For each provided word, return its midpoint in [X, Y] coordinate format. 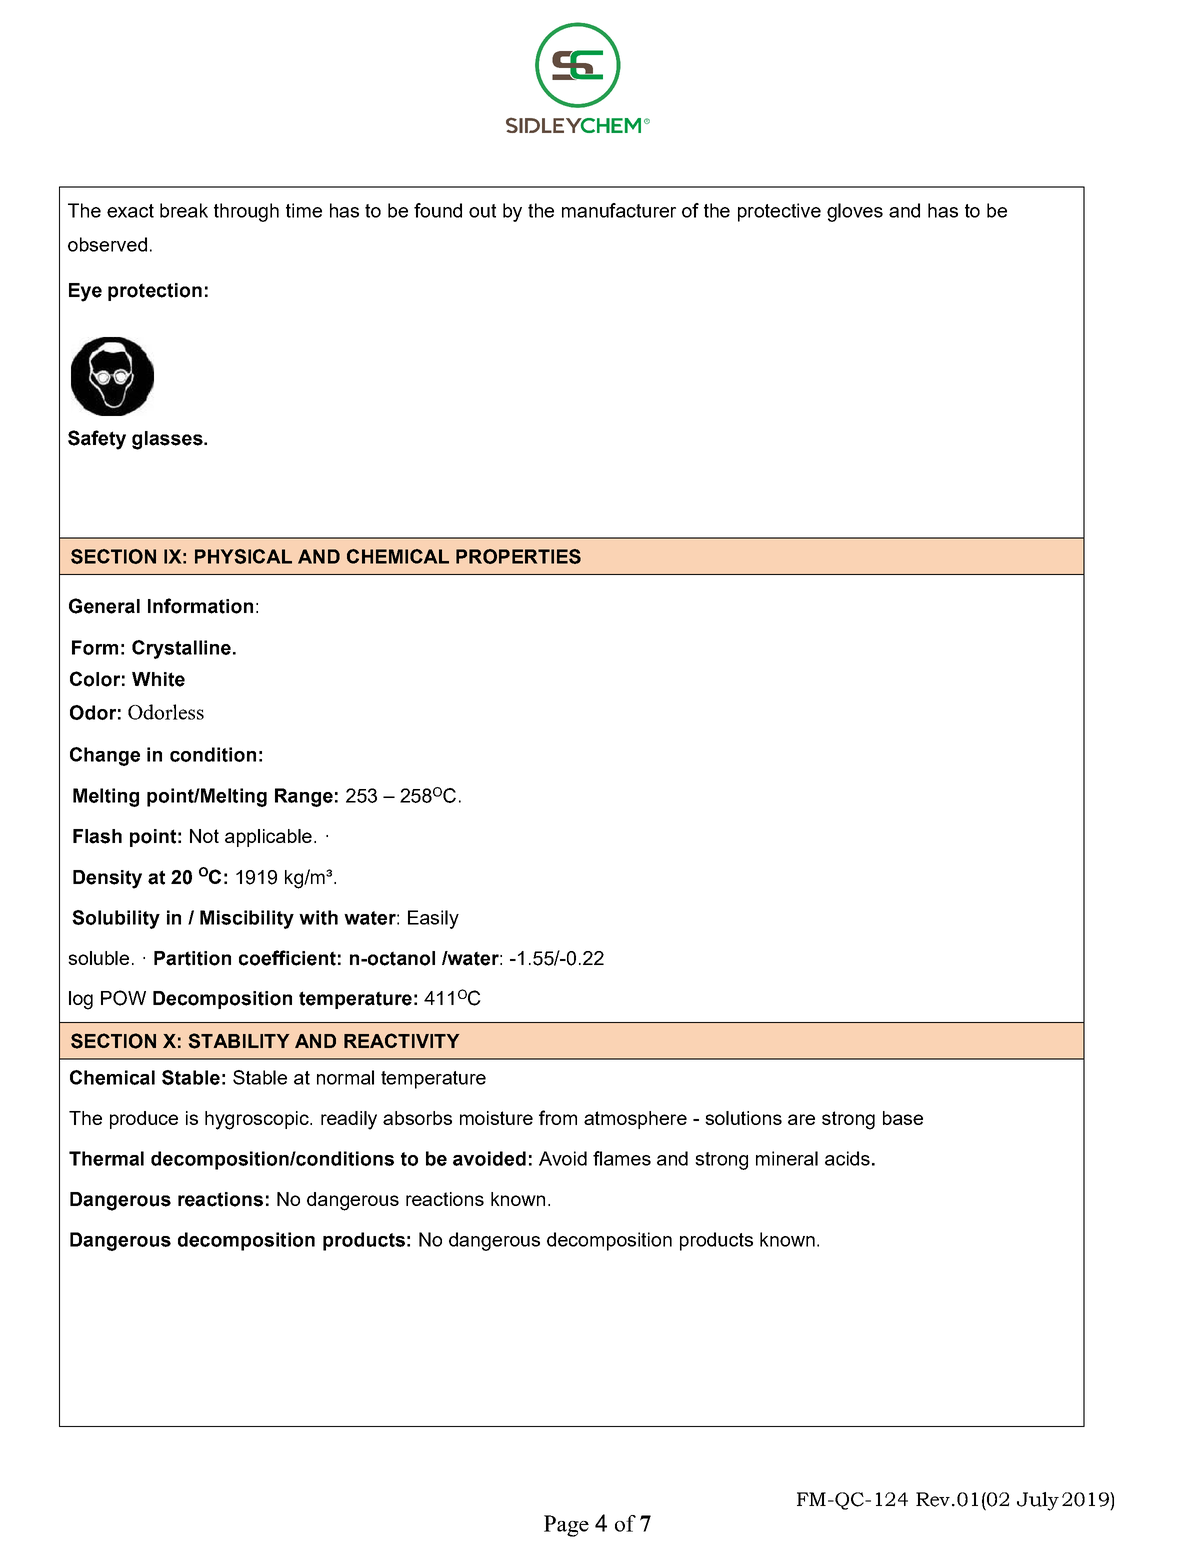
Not [204, 836]
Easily [433, 919]
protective [779, 212]
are [801, 1119]
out [482, 211]
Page [566, 1526]
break [184, 210]
